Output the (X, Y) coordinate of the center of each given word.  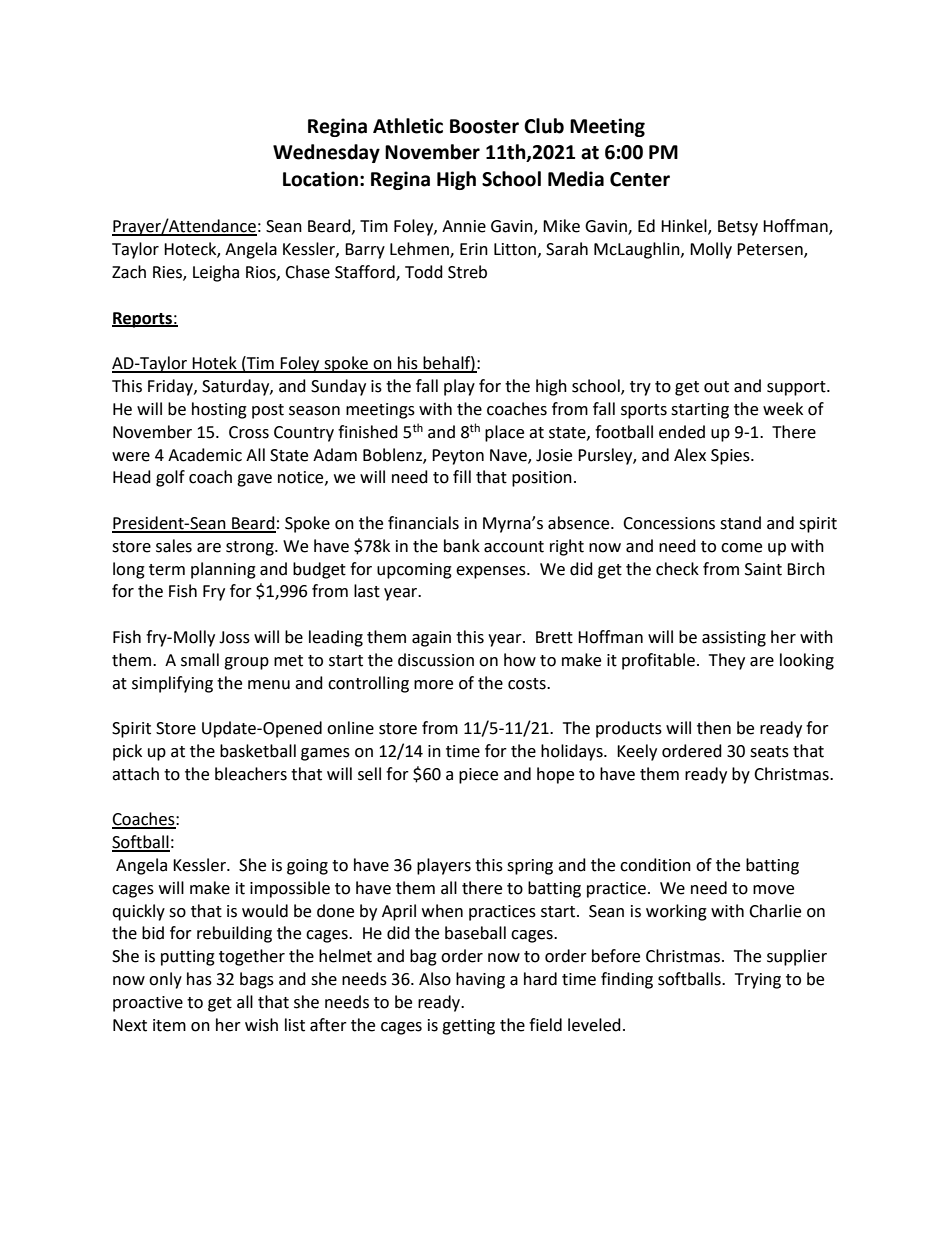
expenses (492, 572)
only (165, 980)
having (480, 980)
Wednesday (326, 153)
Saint (763, 569)
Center (640, 179)
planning (223, 570)
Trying (758, 981)
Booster (484, 126)
